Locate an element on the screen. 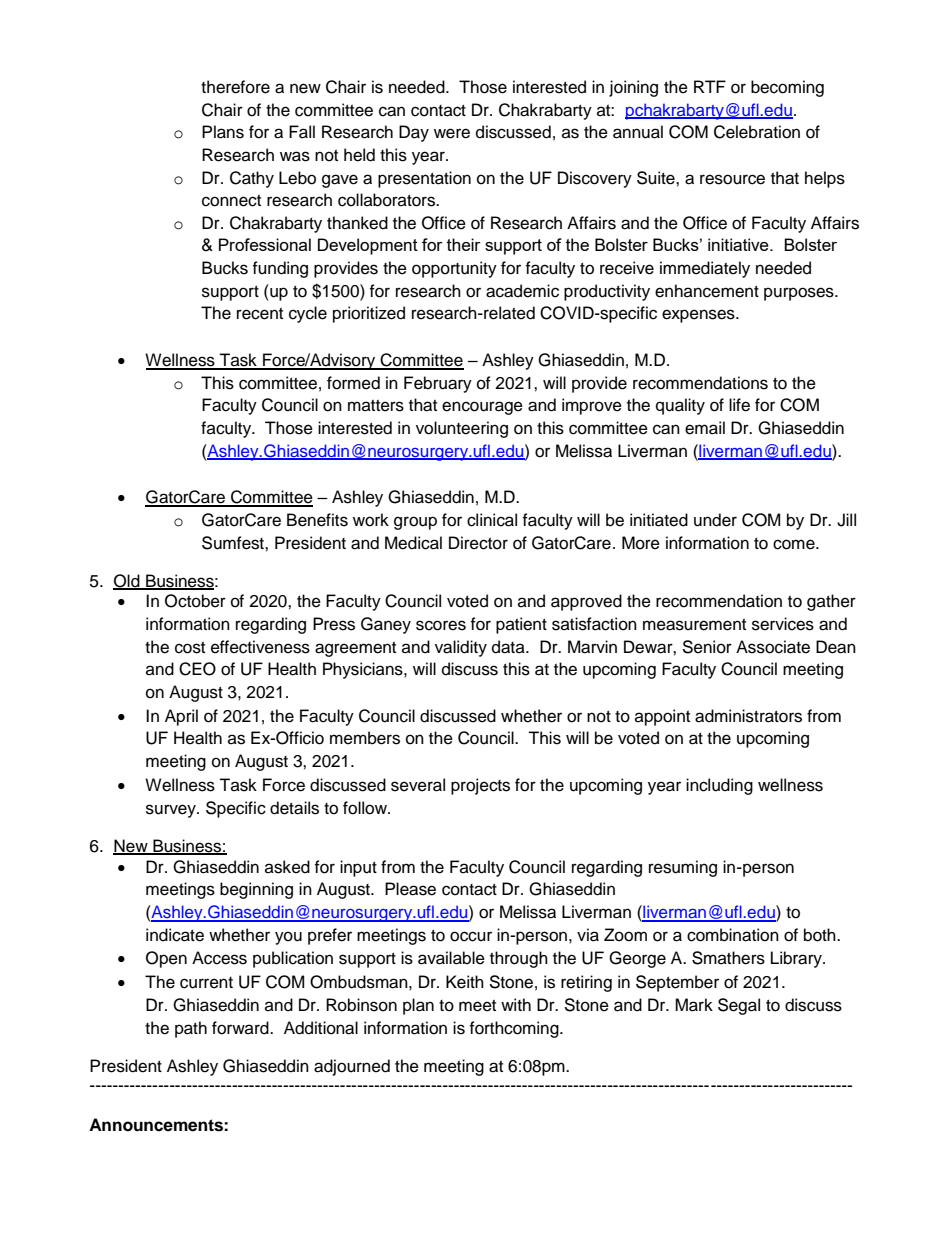 The height and width of the screenshot is (1233, 952). volunteering is located at coordinates (462, 429).
